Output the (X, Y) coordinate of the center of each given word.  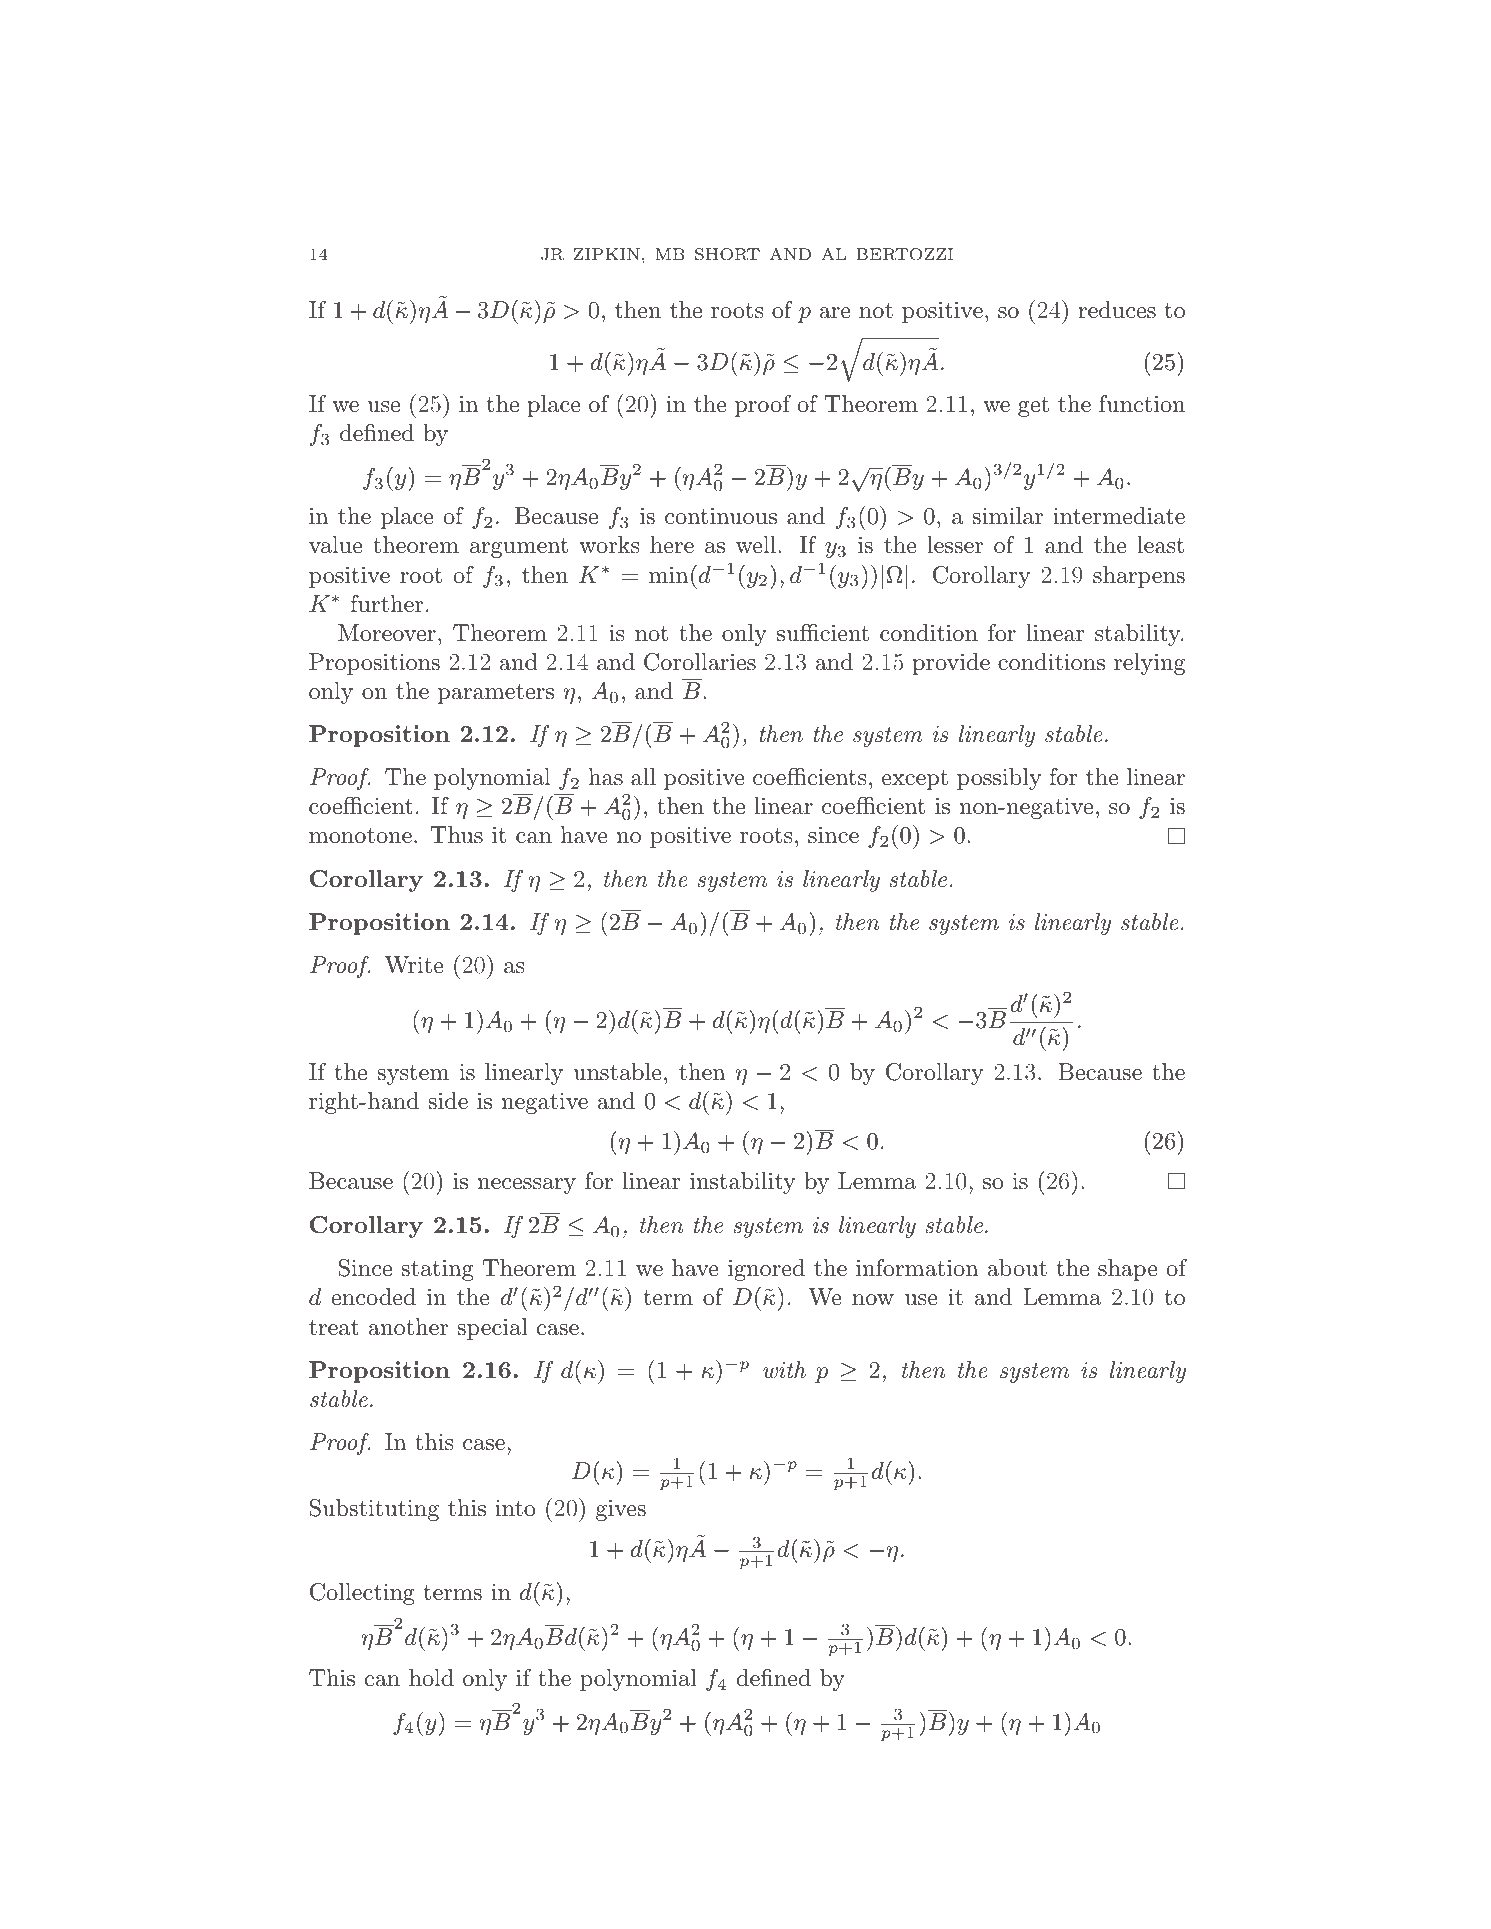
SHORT (727, 254)
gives (621, 1510)
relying (1149, 664)
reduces (1117, 310)
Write (414, 965)
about (1017, 1268)
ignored (766, 1270)
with (784, 1370)
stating (438, 1270)
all (643, 777)
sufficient (823, 633)
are (835, 313)
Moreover (387, 633)
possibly (999, 779)
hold (431, 1678)
